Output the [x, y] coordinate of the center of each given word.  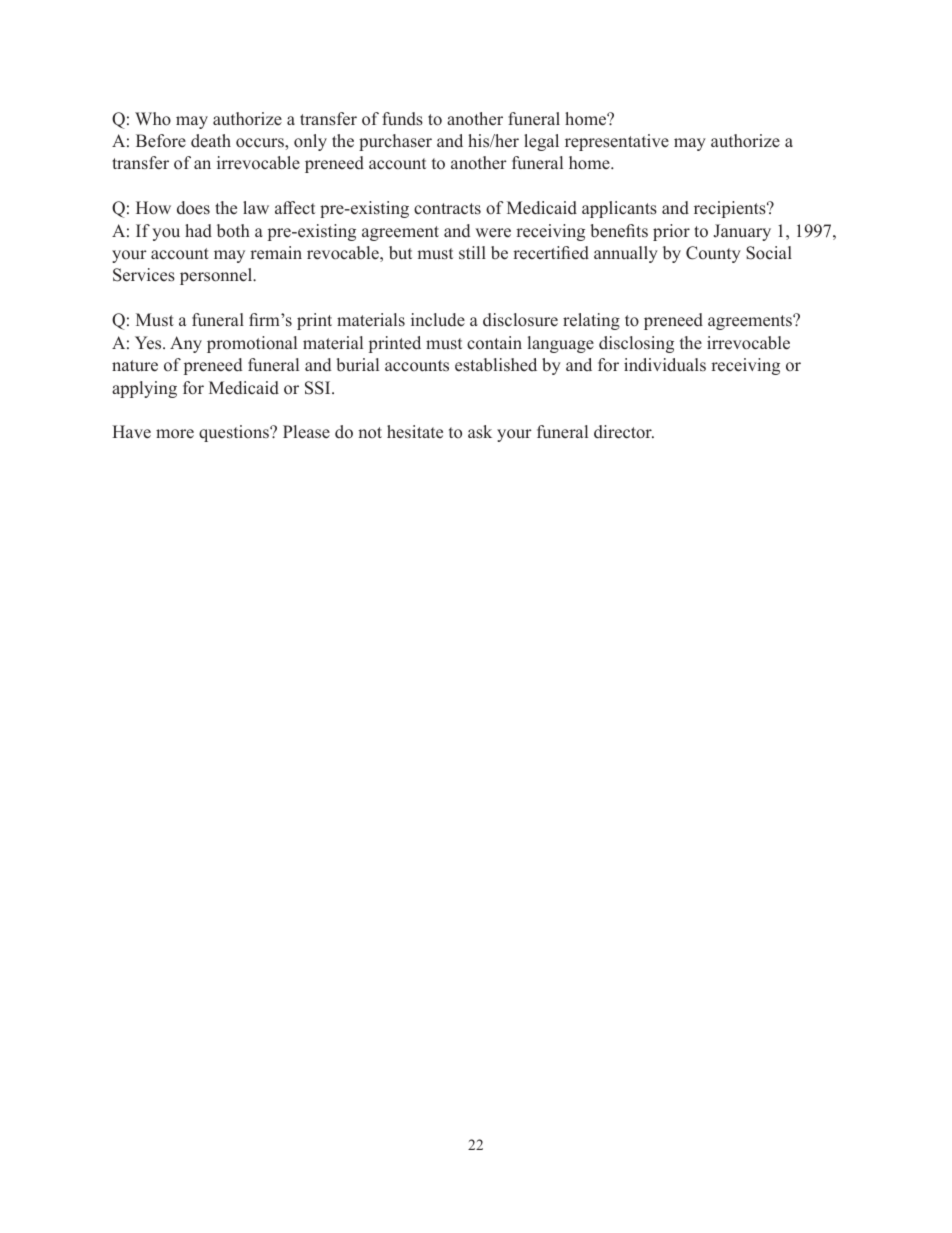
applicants [619, 209]
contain [494, 343]
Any [186, 344]
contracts [447, 209]
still [472, 252]
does [193, 208]
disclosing [636, 344]
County [713, 254]
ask [480, 432]
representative [617, 142]
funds [402, 119]
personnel [217, 276]
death [211, 141]
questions [235, 433]
